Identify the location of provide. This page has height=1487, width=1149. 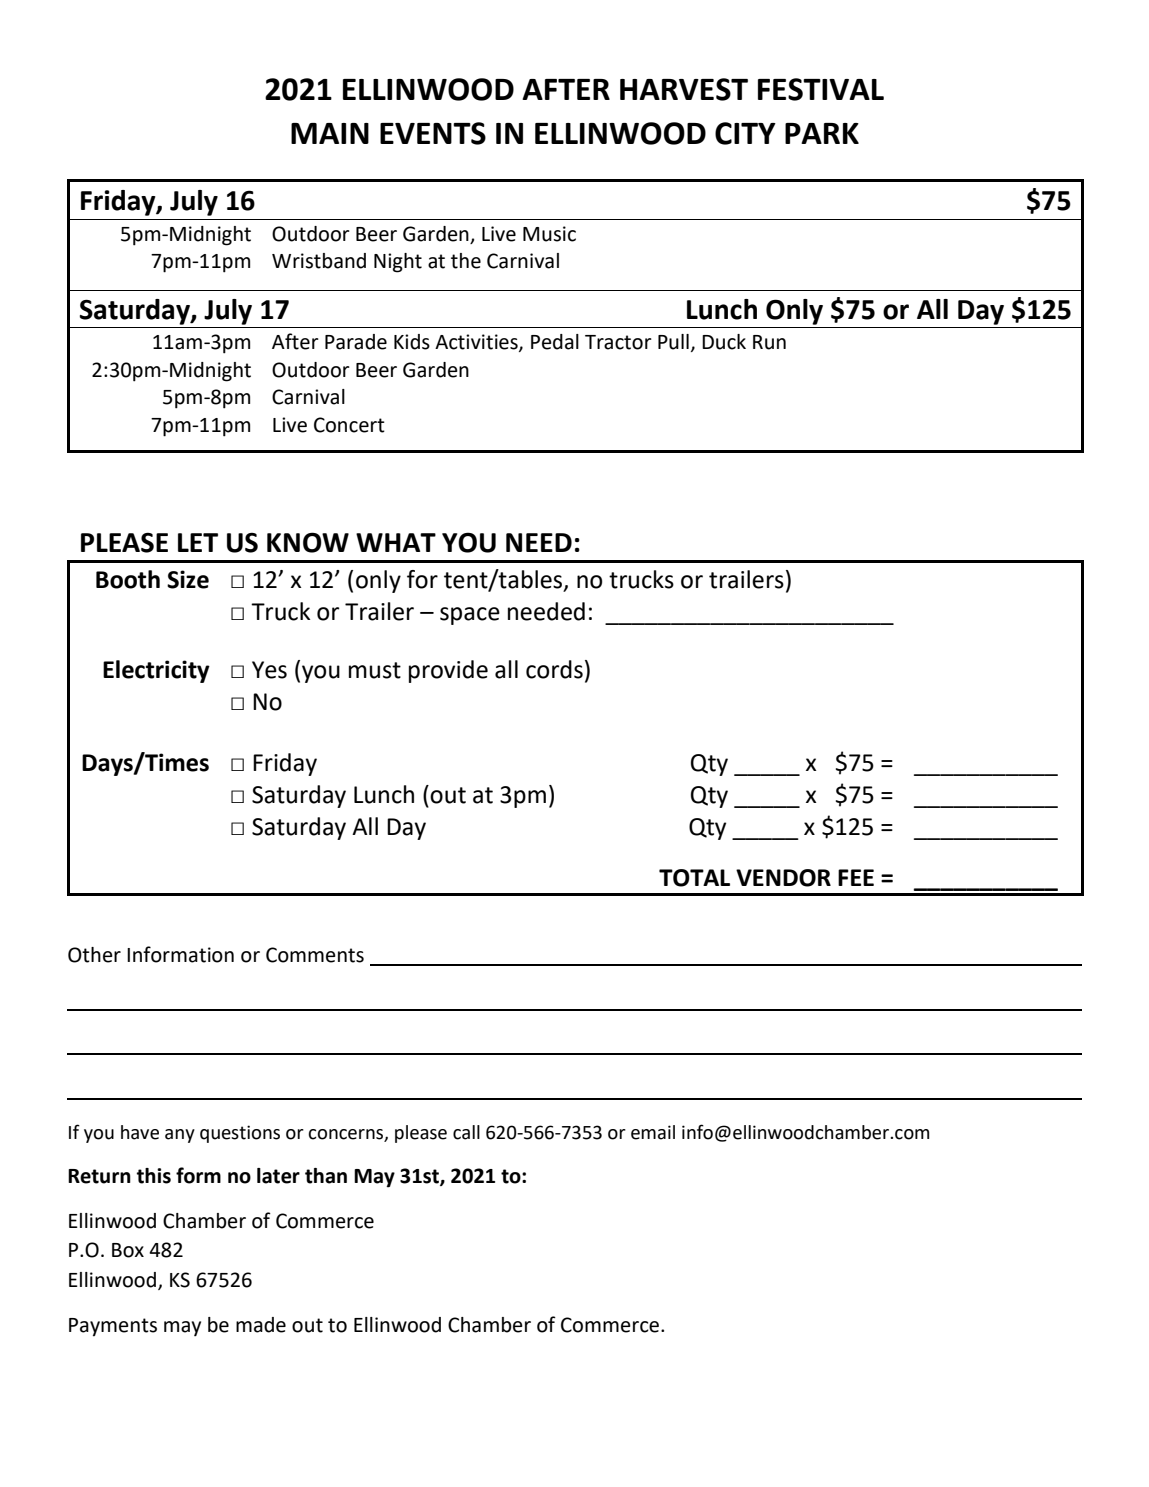
(448, 671).
